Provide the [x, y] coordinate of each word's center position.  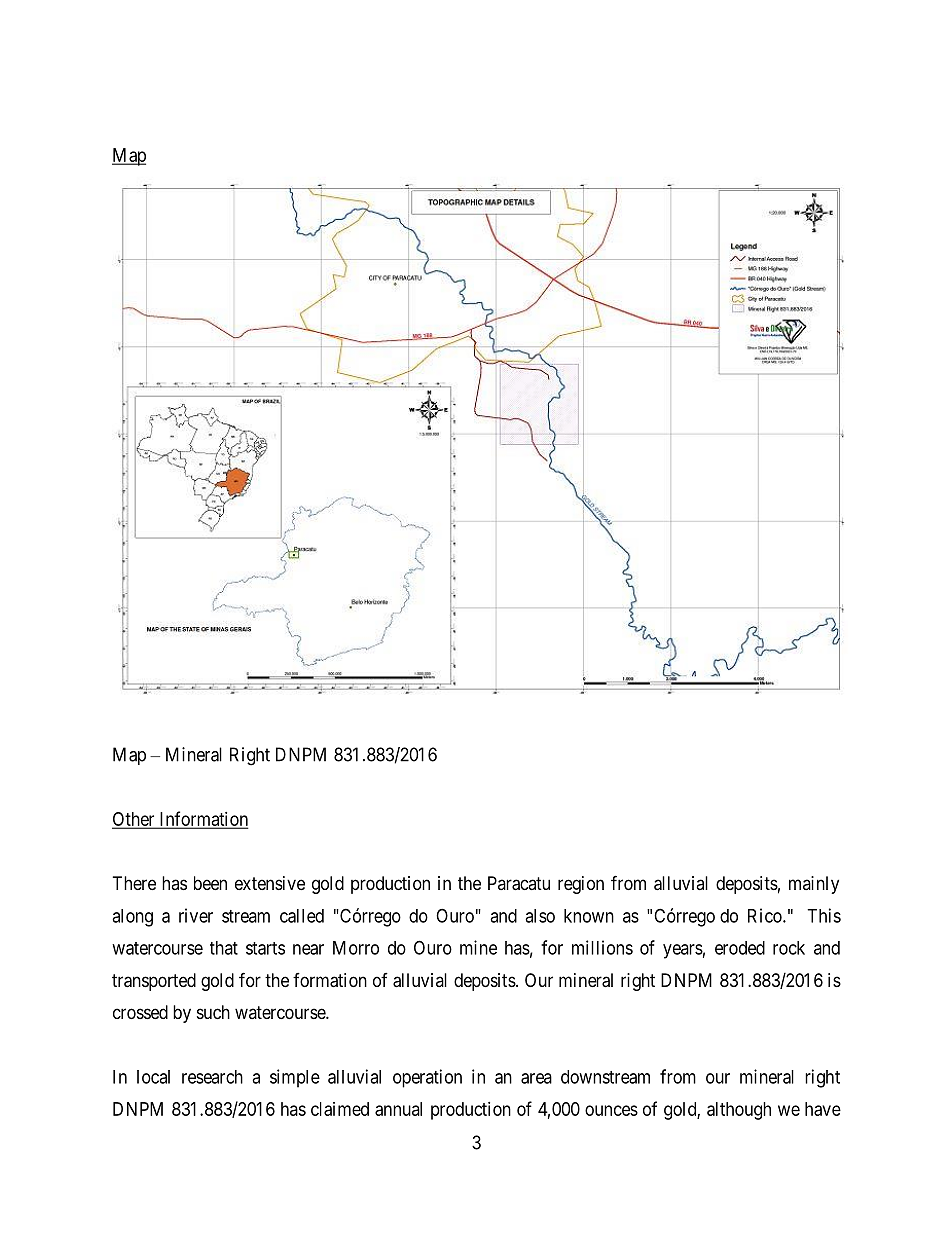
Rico [766, 915]
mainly [814, 885]
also [540, 916]
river [196, 915]
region [581, 885]
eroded [740, 948]
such [213, 1012]
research [212, 1077]
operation [427, 1078]
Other [134, 820]
